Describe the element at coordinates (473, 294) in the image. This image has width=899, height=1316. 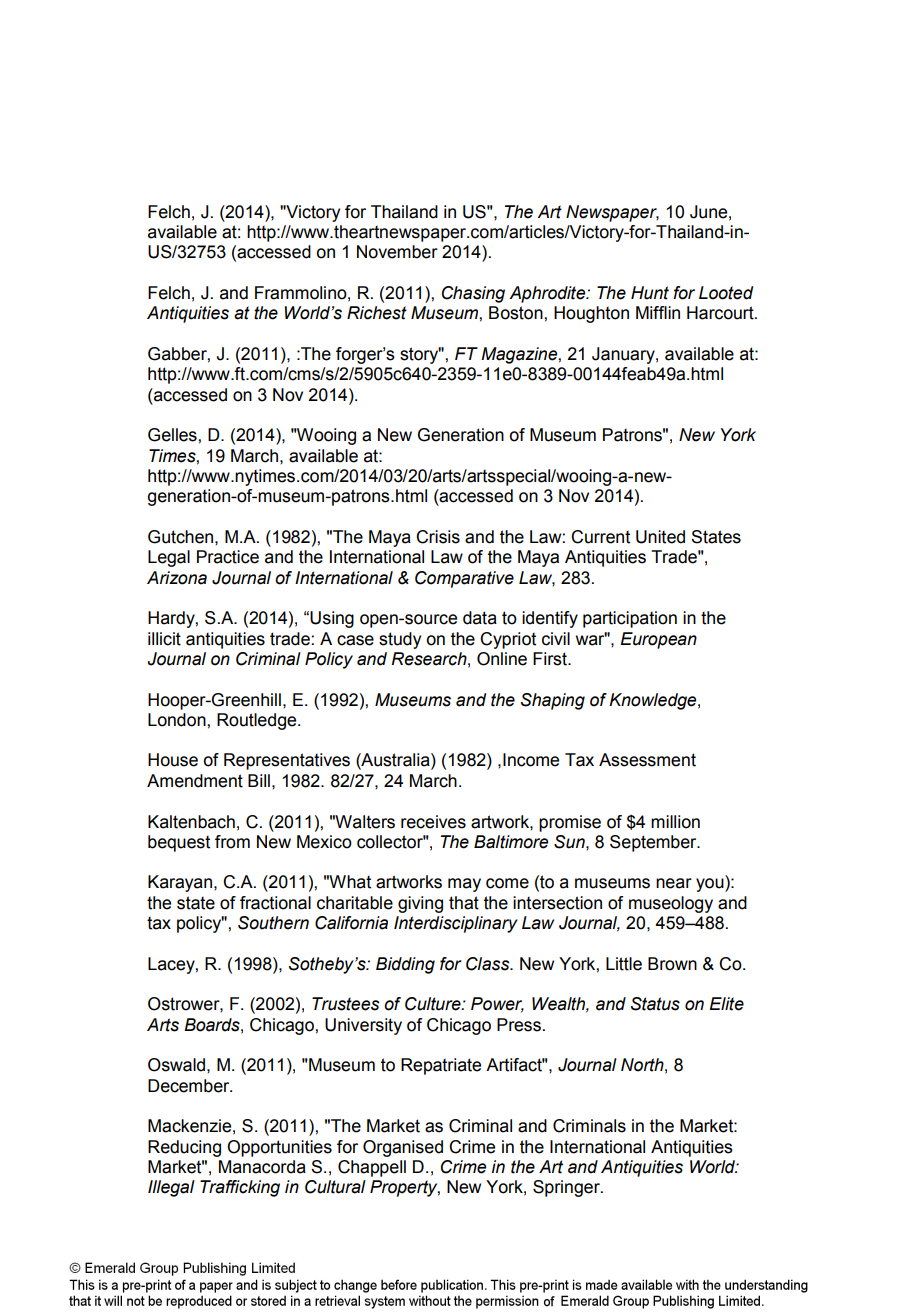
I see `Chasing` at that location.
